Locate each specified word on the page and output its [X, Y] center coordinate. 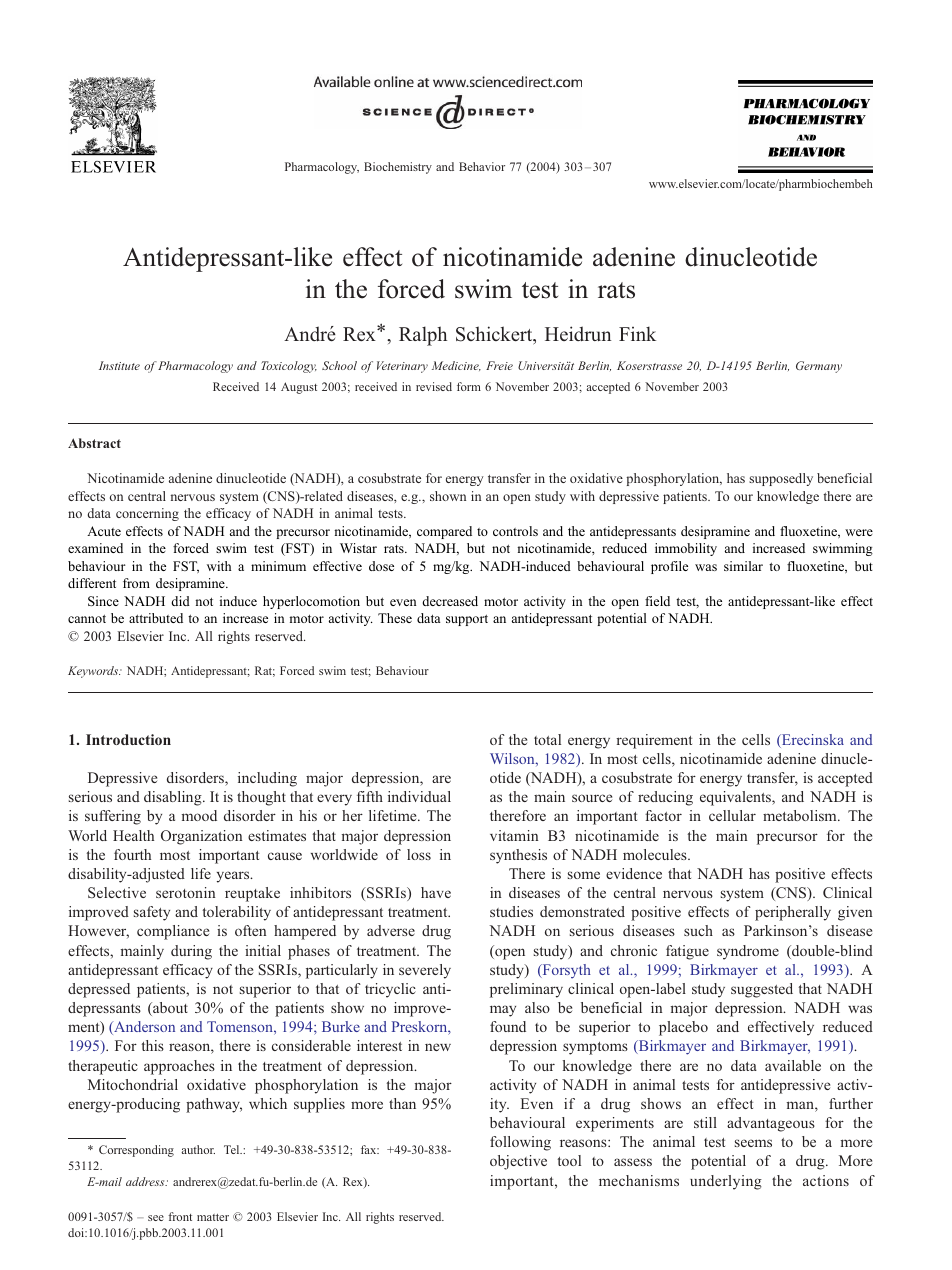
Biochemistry [398, 168]
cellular [732, 815]
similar [743, 566]
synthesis [518, 856]
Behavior [482, 166]
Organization [201, 837]
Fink [637, 333]
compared [444, 532]
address [146, 1181]
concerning [147, 514]
